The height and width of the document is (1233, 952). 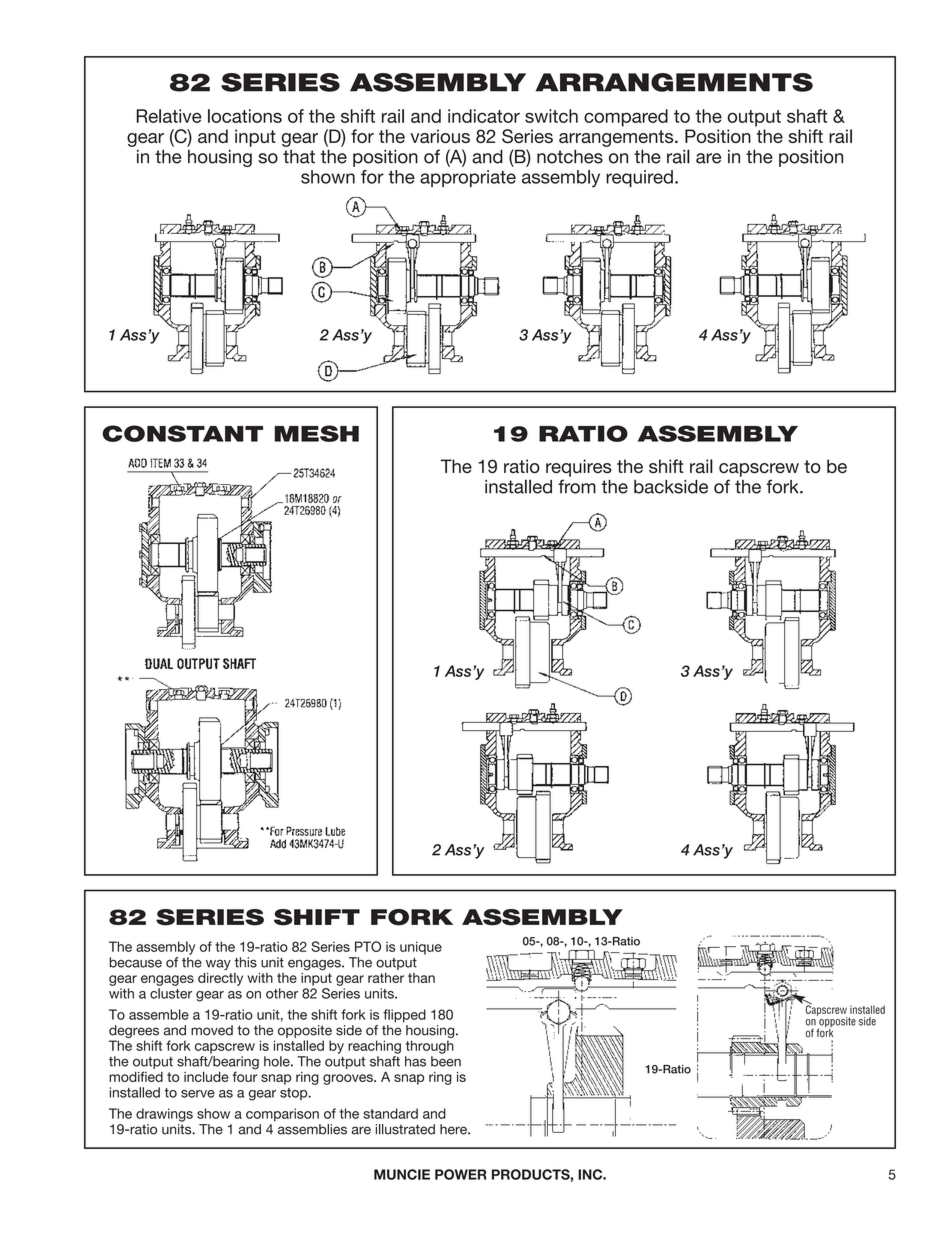 I want to click on POWER, so click(x=460, y=1174).
